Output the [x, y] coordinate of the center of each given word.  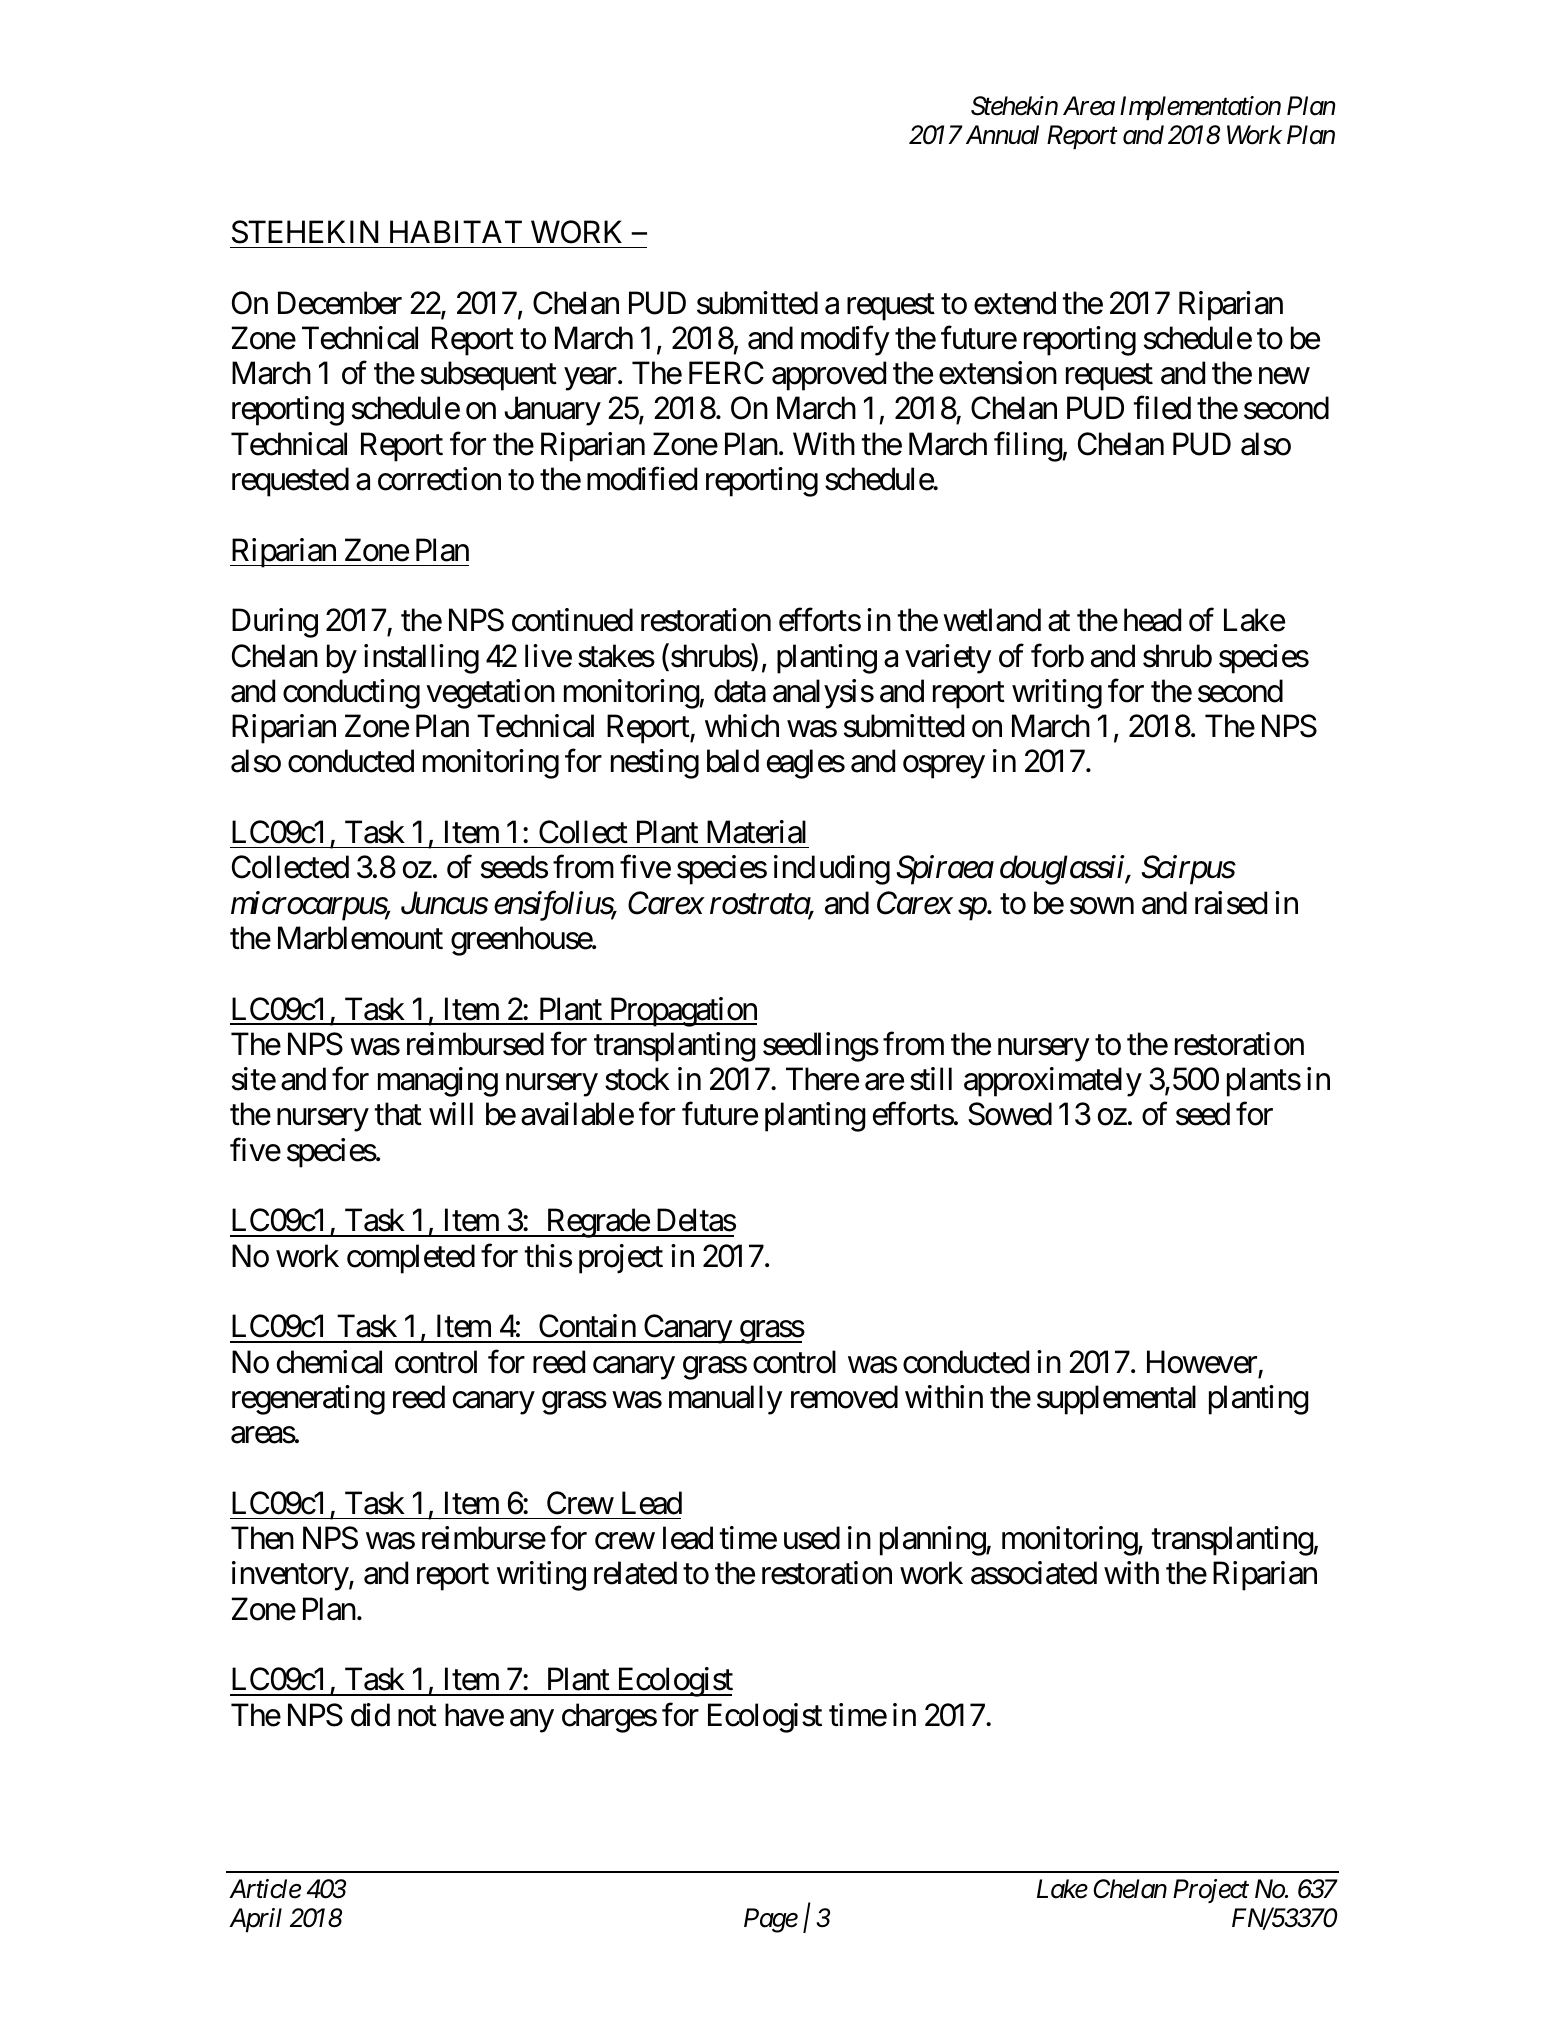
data [740, 691]
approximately [1053, 1082]
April [255, 1920]
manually [726, 1400]
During [275, 623]
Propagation [682, 1012]
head [1152, 620]
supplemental [1116, 1400]
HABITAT [456, 231]
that [398, 1114]
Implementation [1200, 108]
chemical [329, 1362]
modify [845, 341]
